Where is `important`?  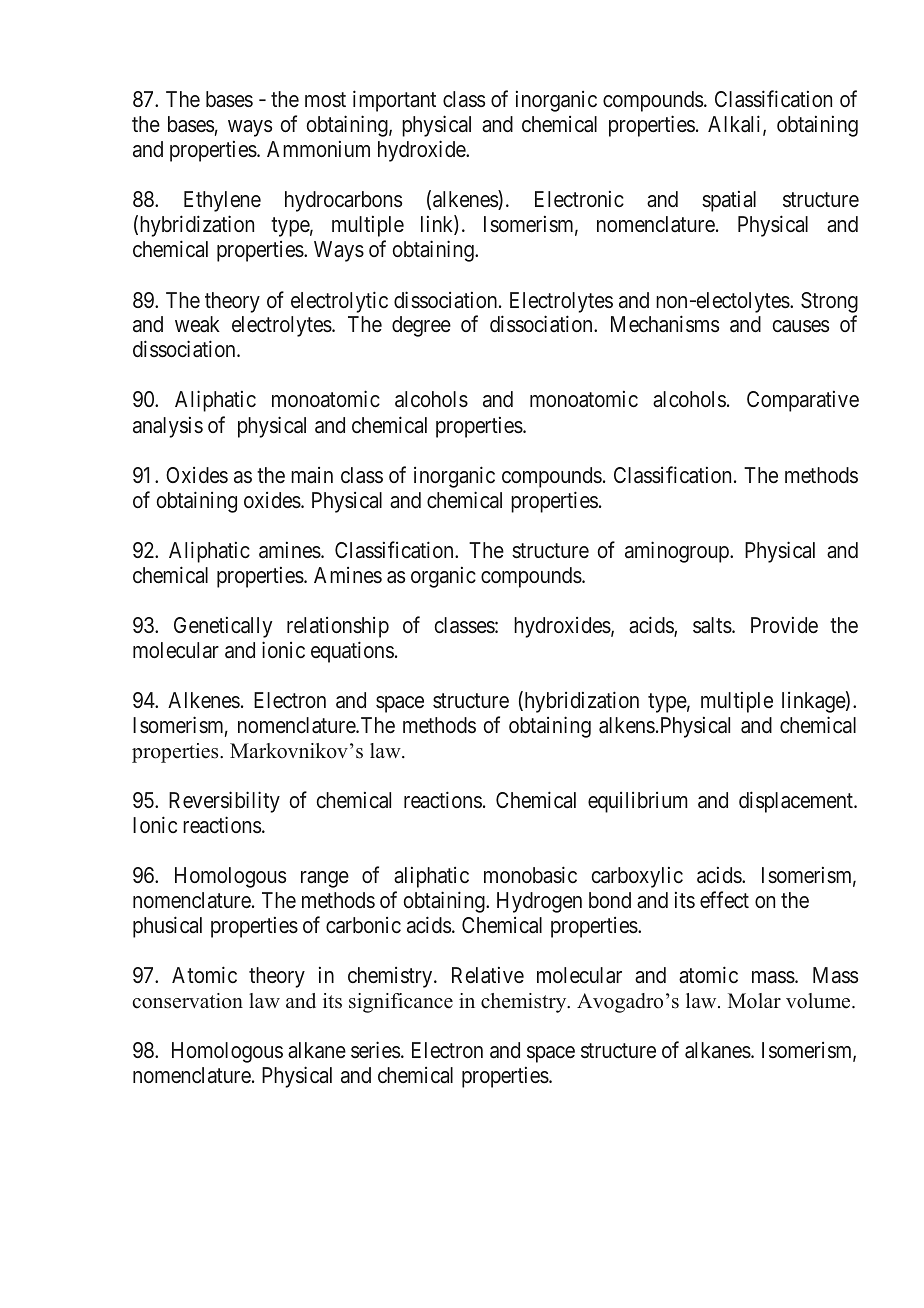 important is located at coordinates (394, 101).
